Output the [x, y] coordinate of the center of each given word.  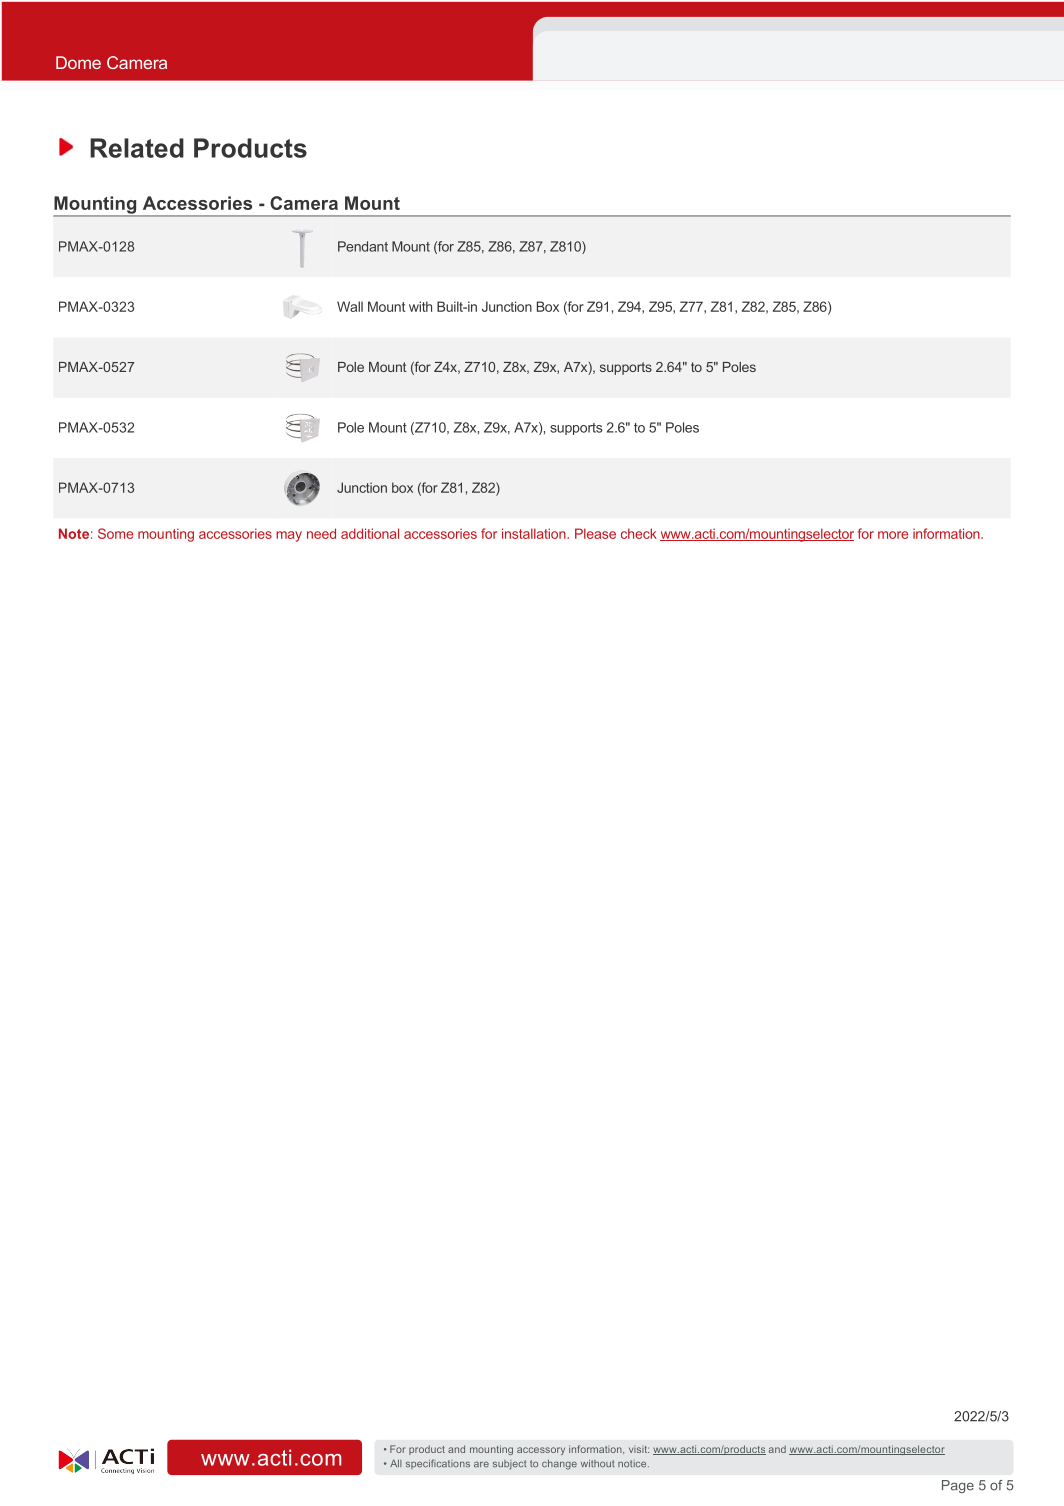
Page [958, 1486]
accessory [541, 1451]
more [893, 535]
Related [137, 148]
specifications [438, 1464]
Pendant [363, 246]
